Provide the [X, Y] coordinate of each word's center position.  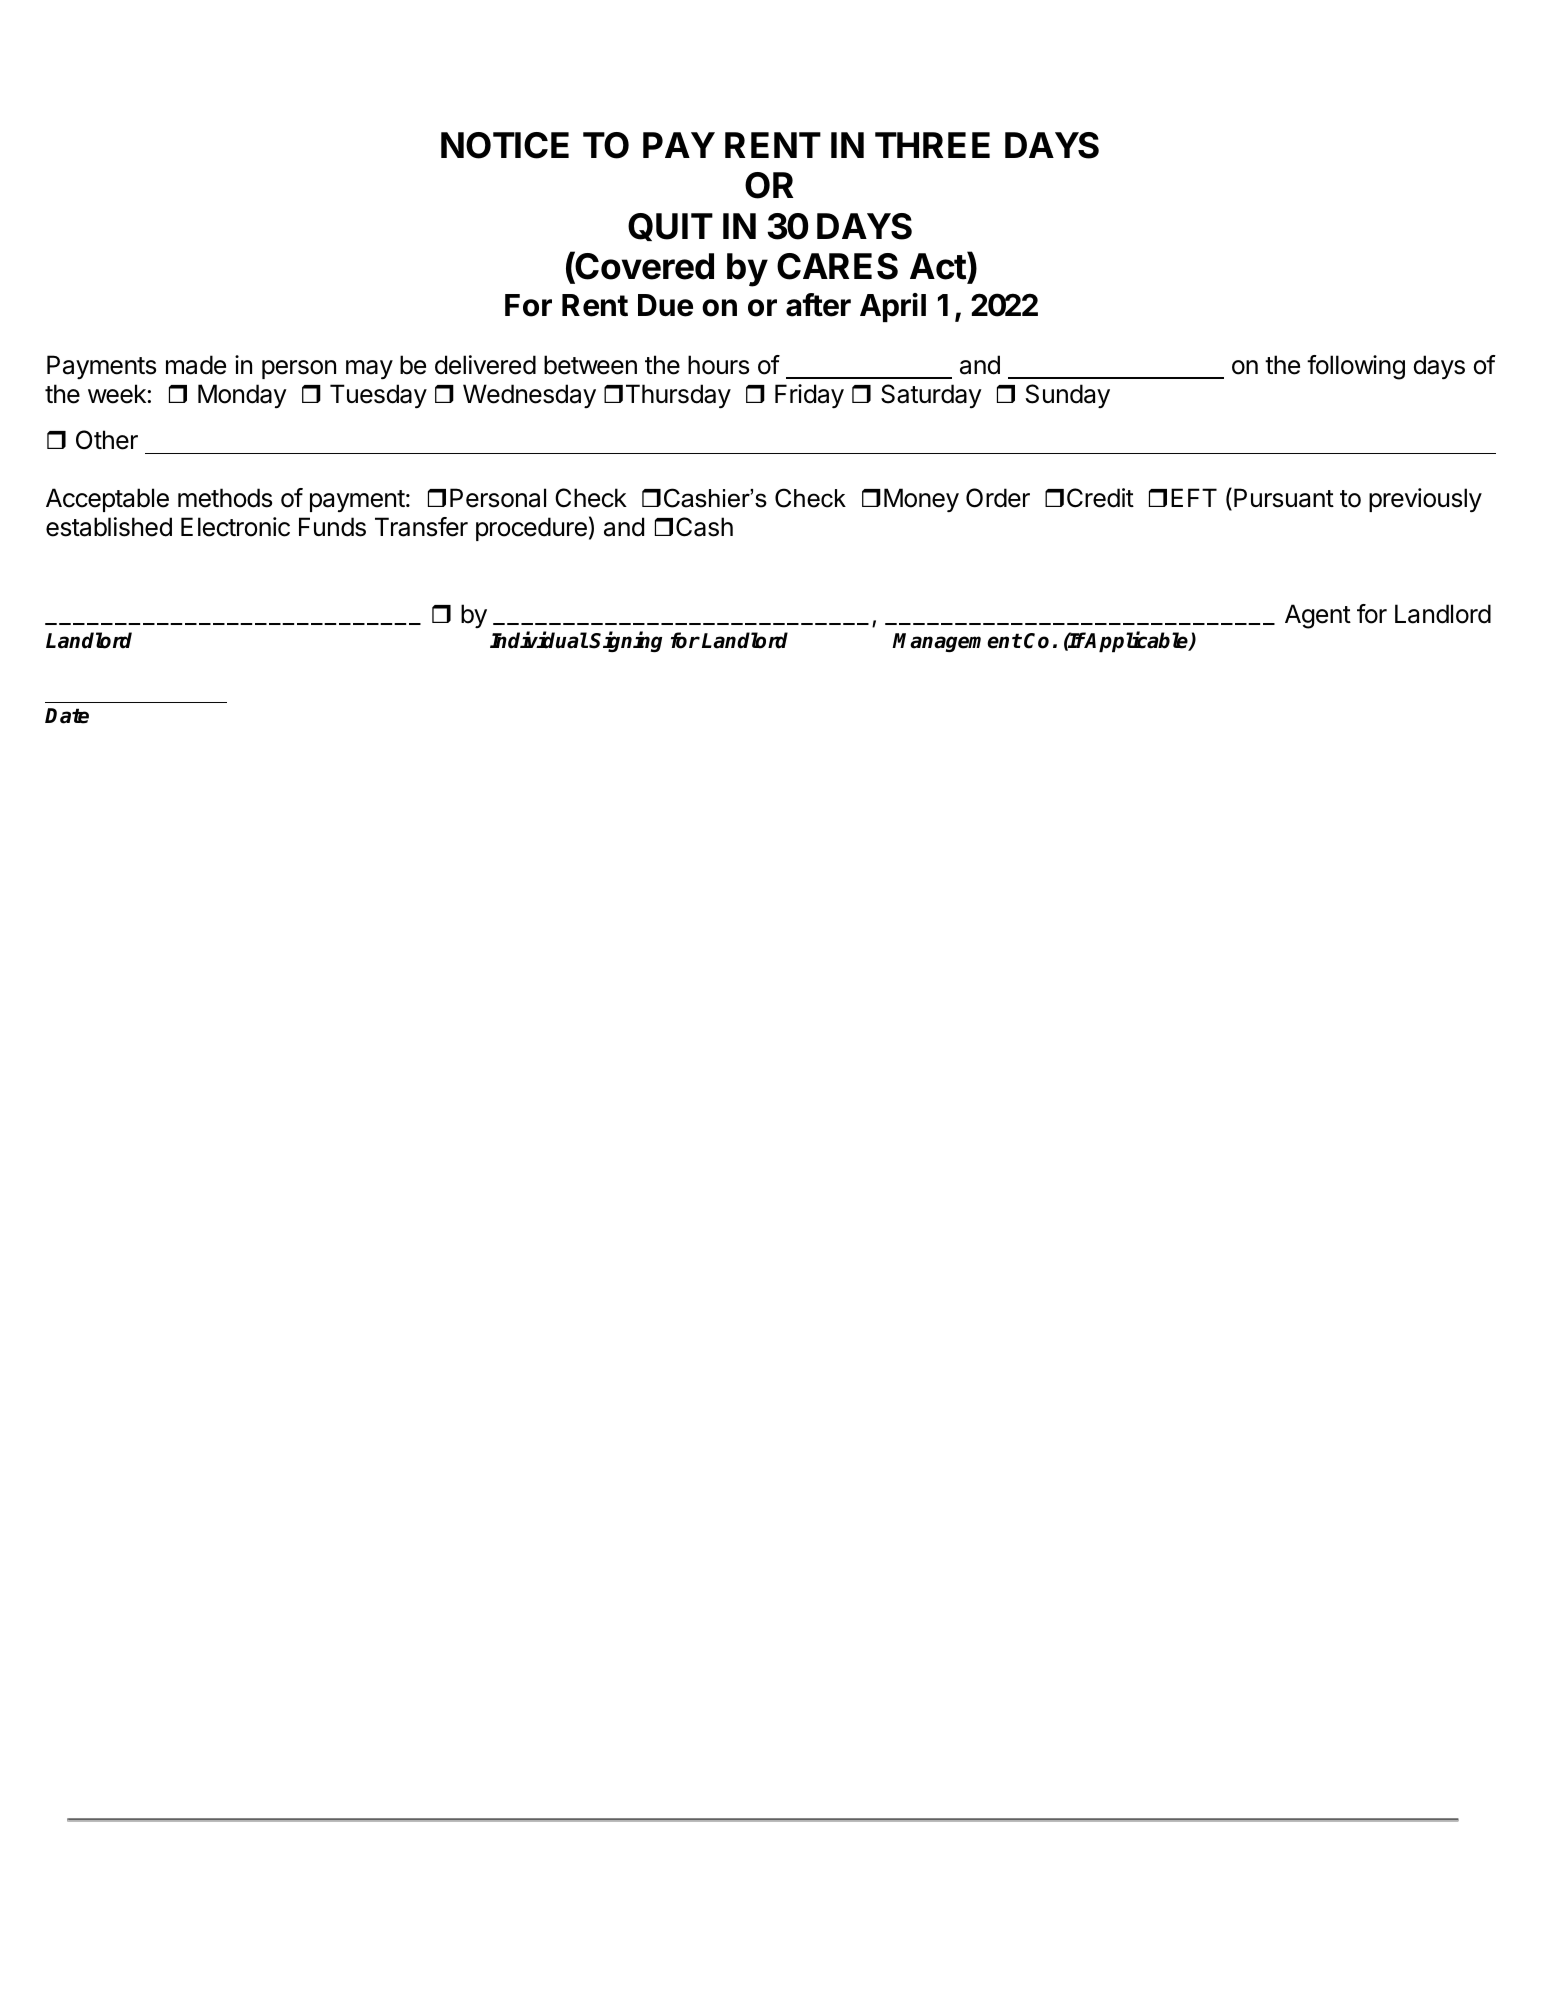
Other [107, 440]
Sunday [1068, 396]
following [1356, 367]
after [818, 305]
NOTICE [505, 145]
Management [957, 642]
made [196, 365]
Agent [1318, 616]
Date [67, 716]
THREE [932, 145]
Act [939, 267]
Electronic [235, 527]
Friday [809, 396]
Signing [625, 641]
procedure [531, 529]
